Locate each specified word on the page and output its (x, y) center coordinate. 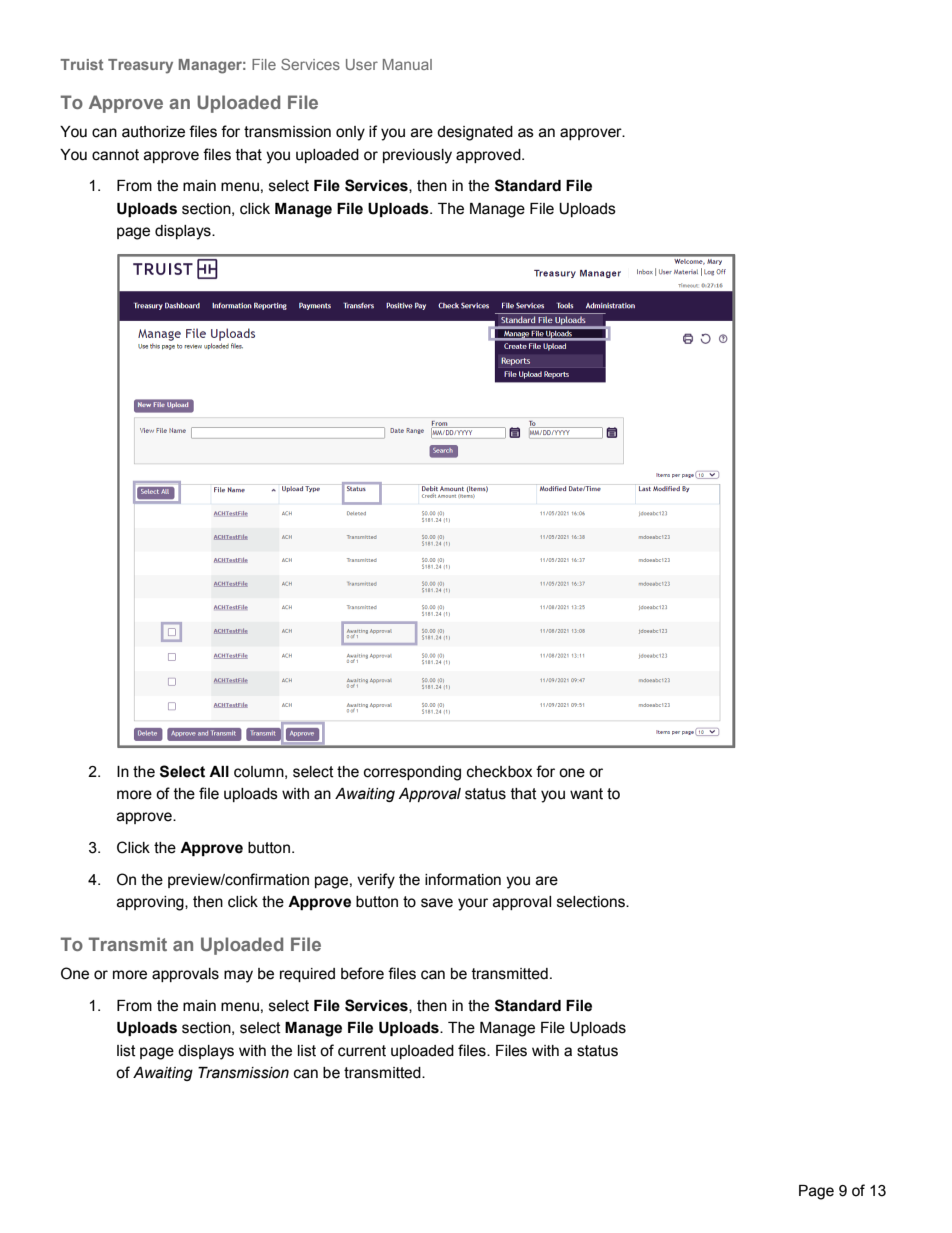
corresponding (412, 773)
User (362, 64)
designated (475, 133)
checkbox (499, 772)
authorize (153, 132)
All (219, 771)
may (238, 976)
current (362, 1051)
